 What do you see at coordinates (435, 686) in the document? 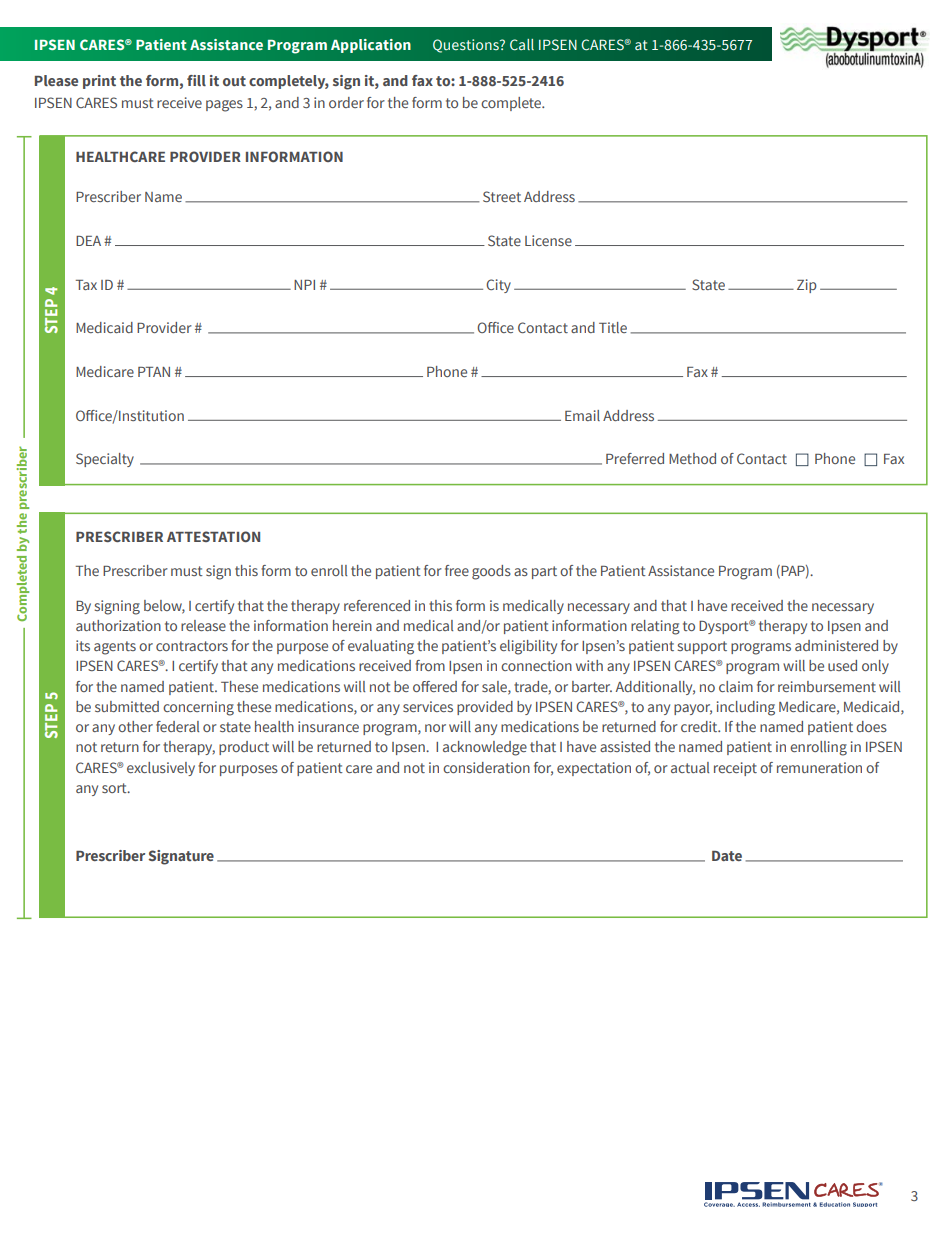
I see `offered` at bounding box center [435, 686].
